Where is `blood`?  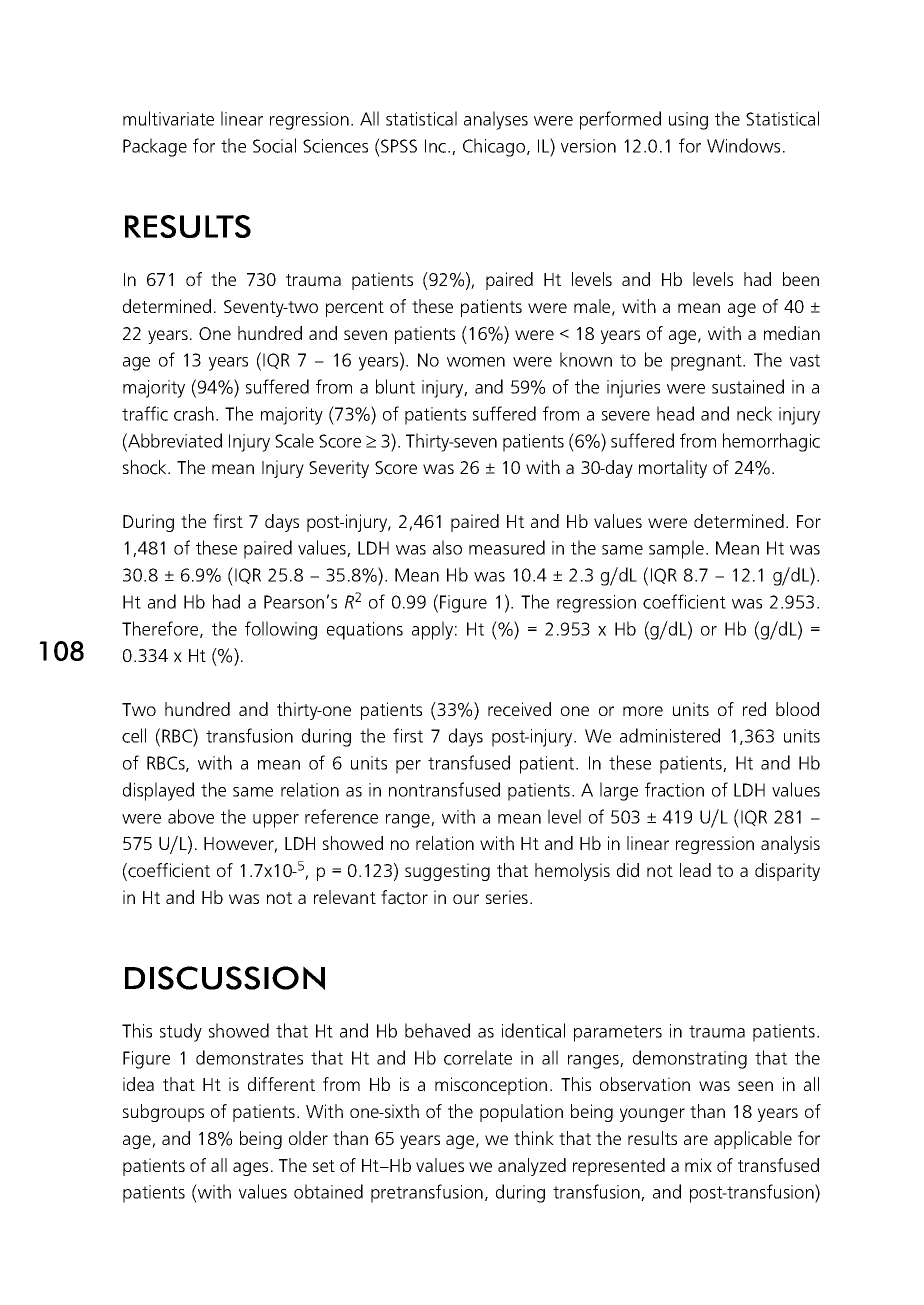 blood is located at coordinates (797, 709).
